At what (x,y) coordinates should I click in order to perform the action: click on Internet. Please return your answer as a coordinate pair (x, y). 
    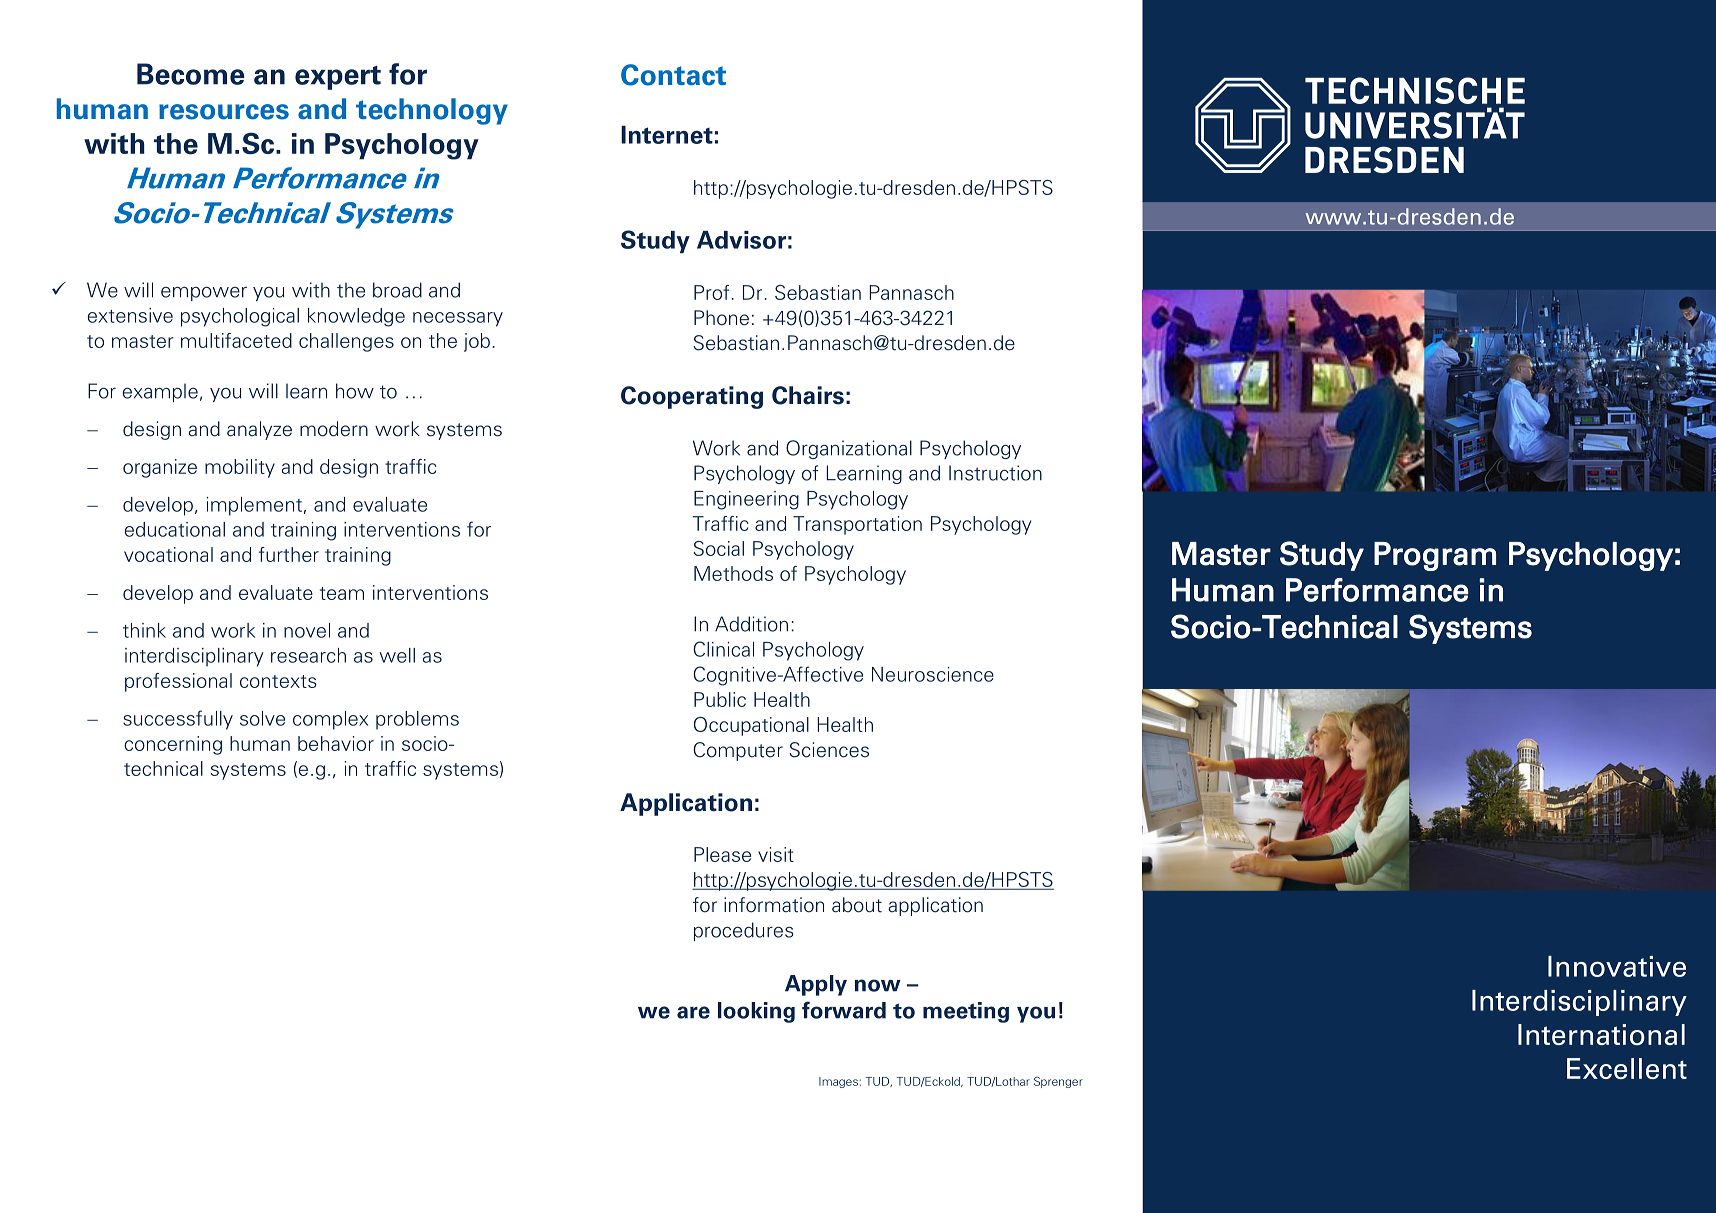
    Looking at the image, I should click on (667, 134).
